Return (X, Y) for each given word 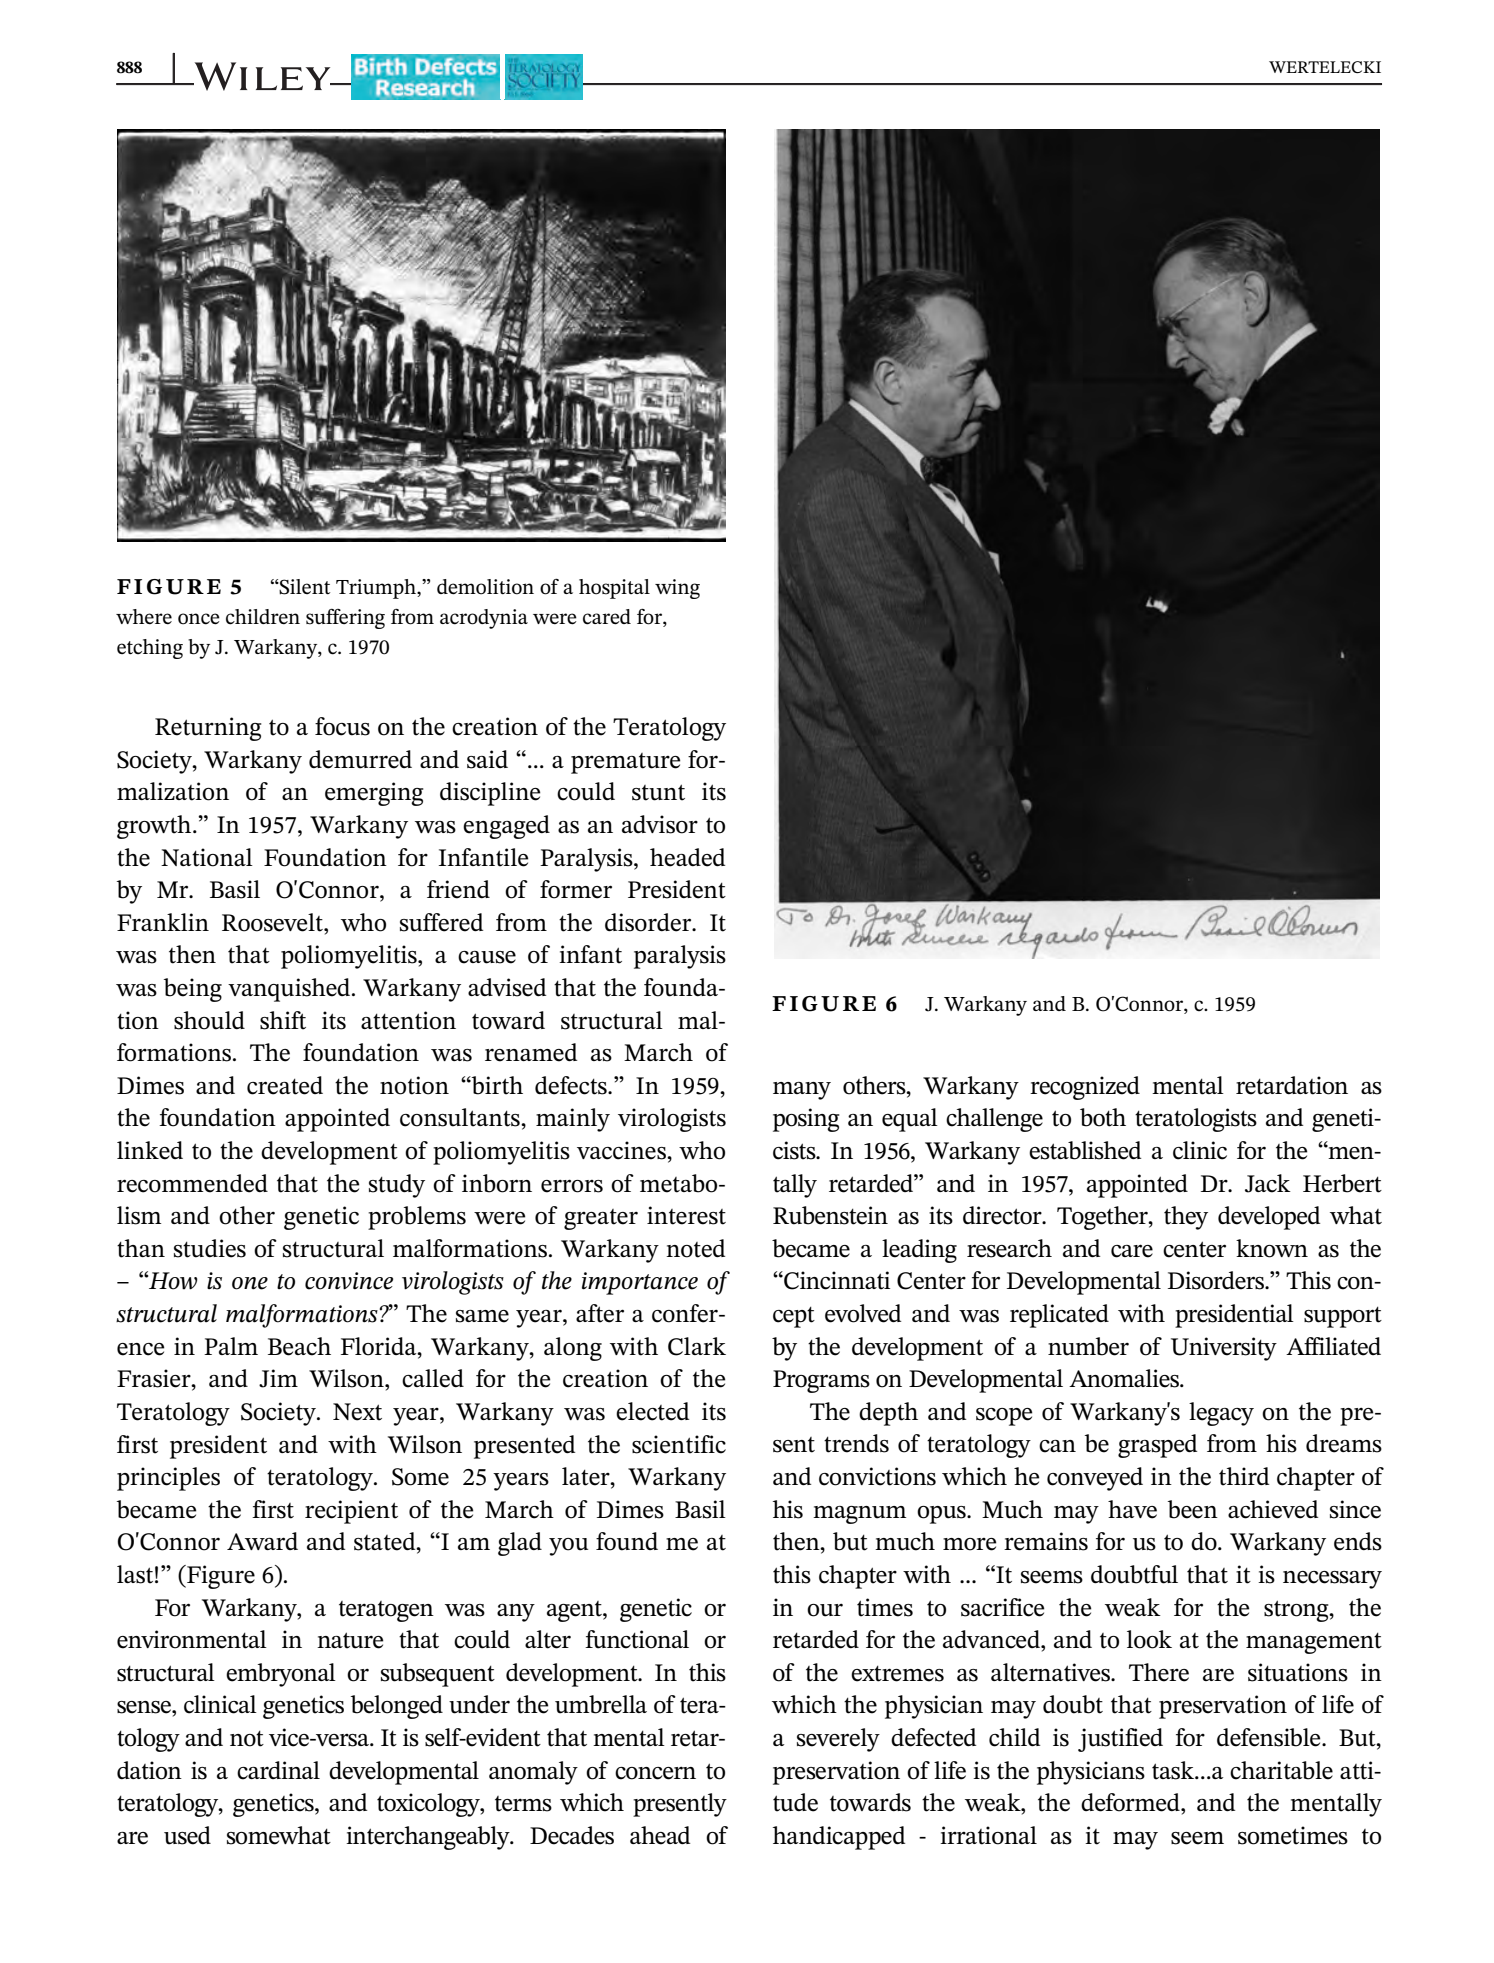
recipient (351, 1512)
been (1193, 1509)
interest (686, 1215)
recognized (1085, 1088)
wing (677, 589)
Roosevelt (273, 922)
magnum (859, 1515)
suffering (345, 619)
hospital (614, 589)
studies (210, 1248)
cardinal (278, 1770)
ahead (660, 1835)
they (1186, 1218)
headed (687, 857)
